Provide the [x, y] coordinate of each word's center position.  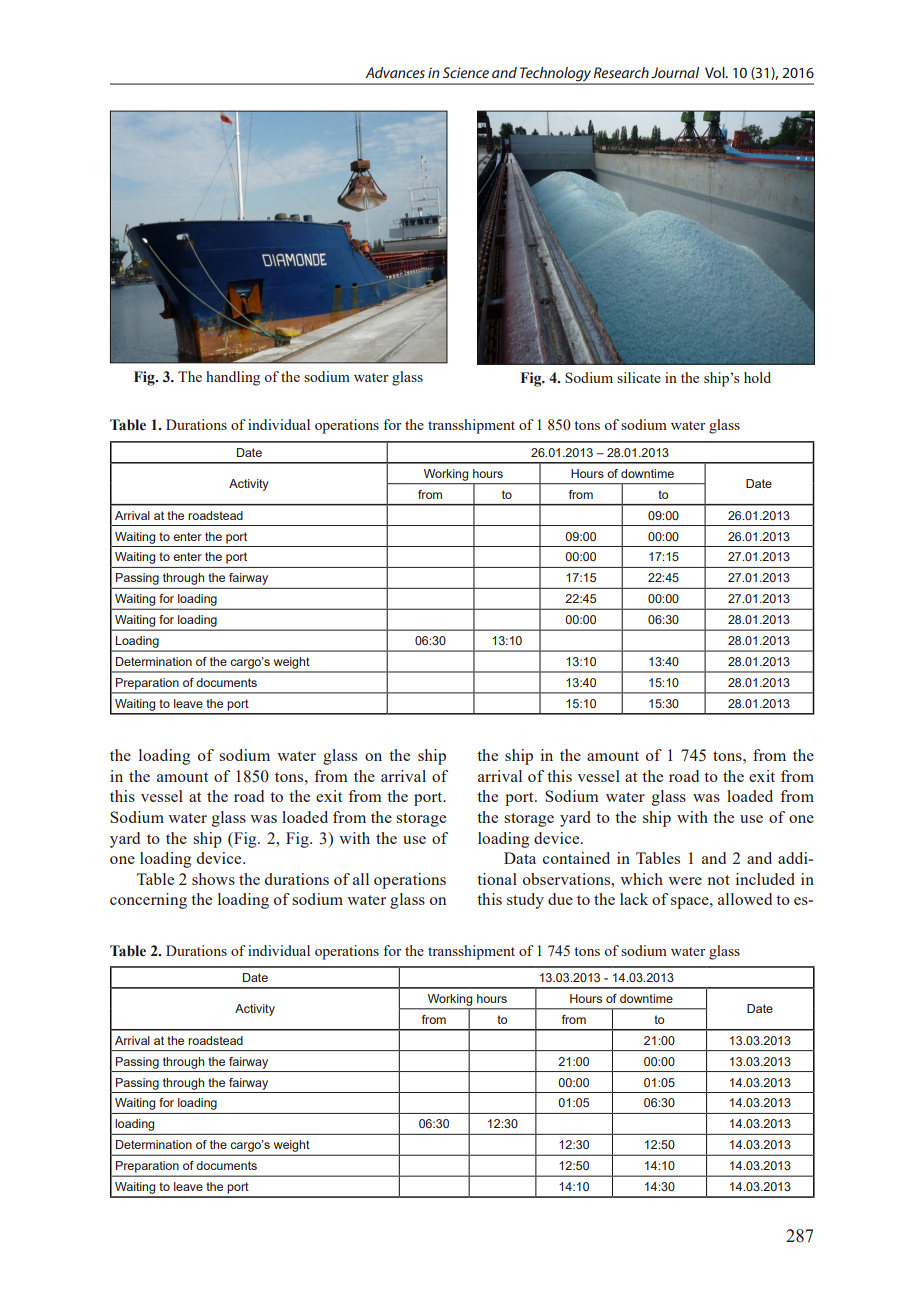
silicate [639, 377]
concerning [148, 901]
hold [757, 377]
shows [213, 879]
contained [576, 858]
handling [233, 378]
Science [466, 72]
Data [520, 858]
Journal [675, 72]
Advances [395, 72]
